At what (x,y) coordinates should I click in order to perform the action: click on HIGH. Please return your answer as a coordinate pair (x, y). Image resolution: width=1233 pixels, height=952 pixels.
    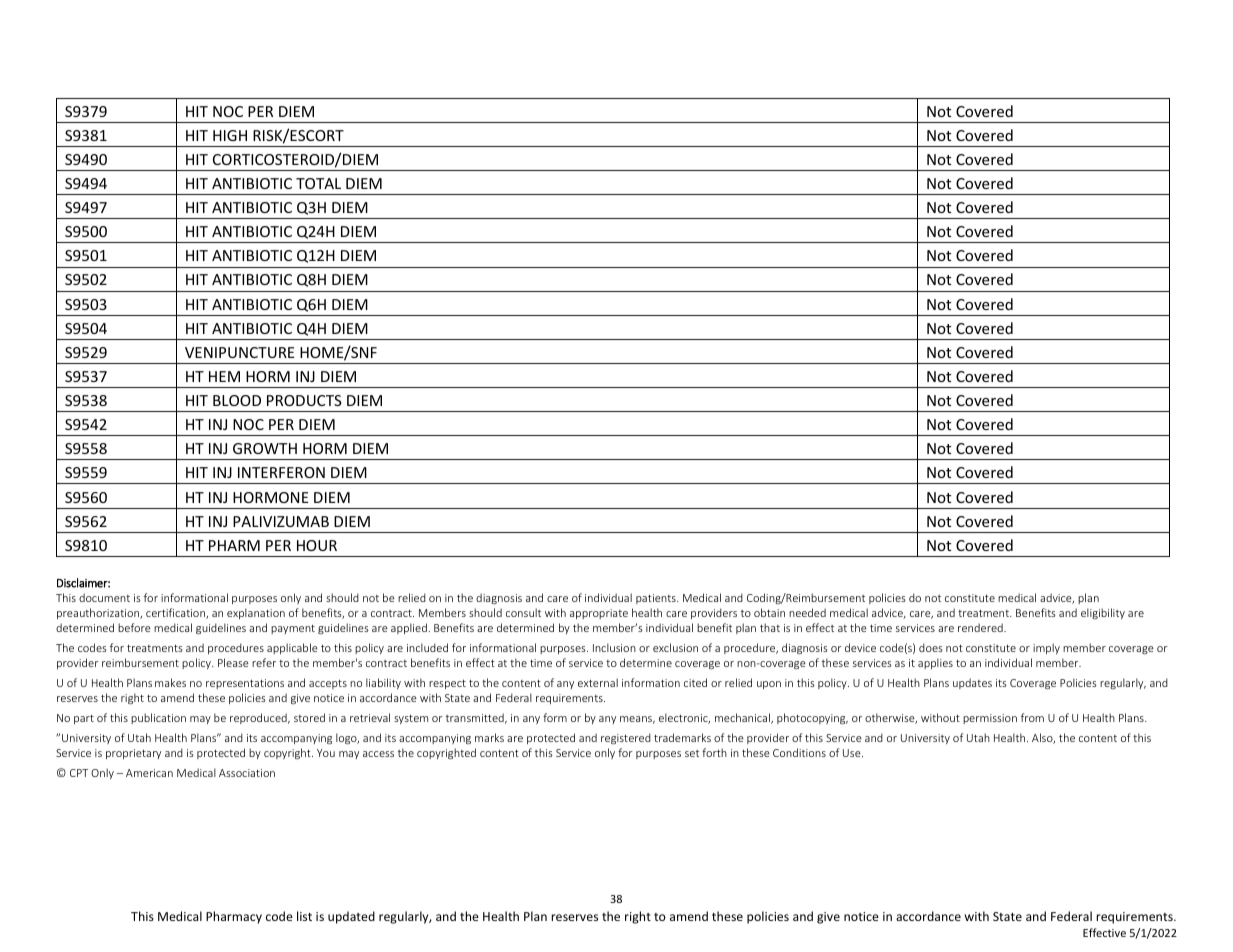
    Looking at the image, I should click on (230, 135).
